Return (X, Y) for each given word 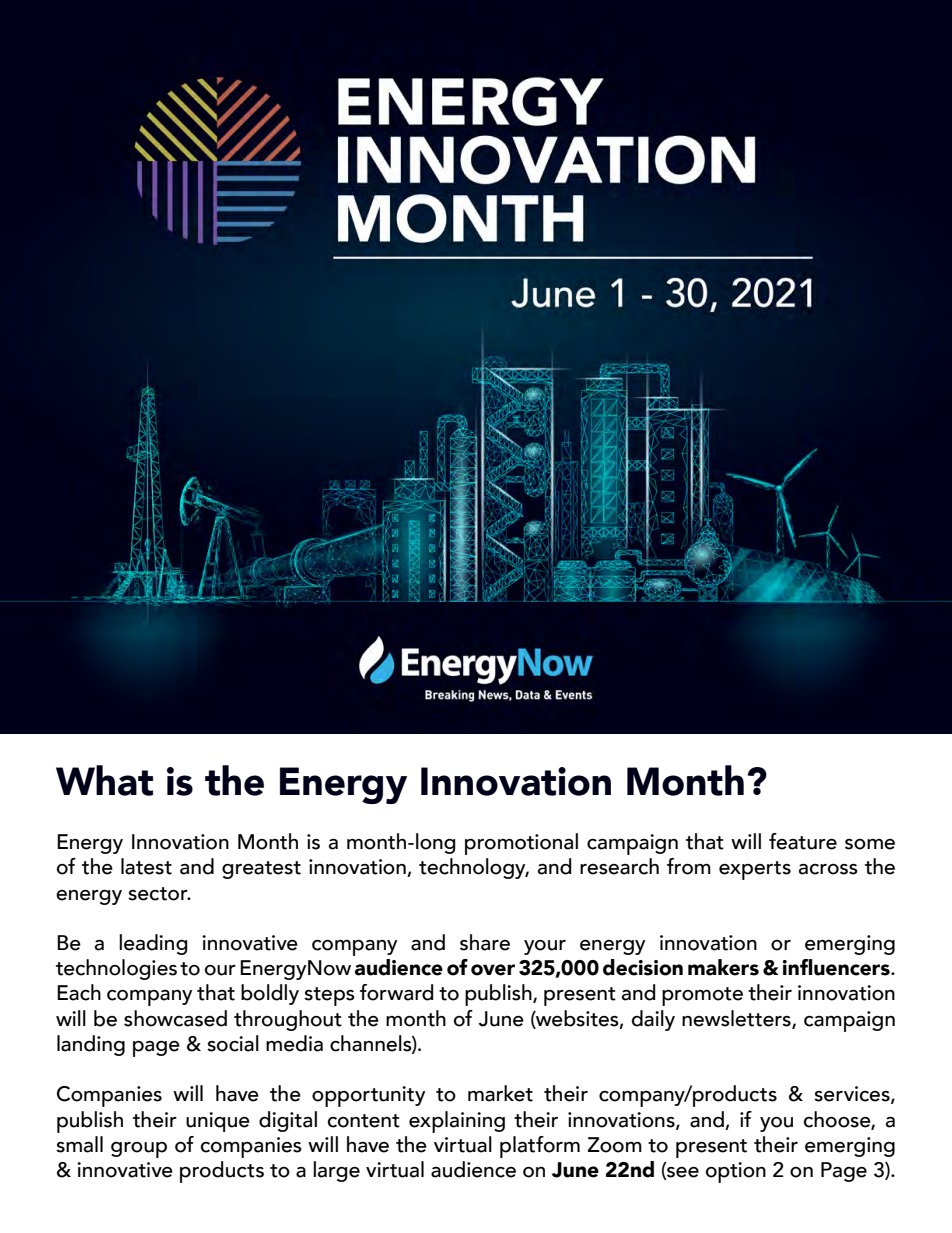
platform (540, 1147)
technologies (116, 969)
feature (803, 841)
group (139, 1150)
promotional (521, 844)
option (736, 1172)
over (493, 970)
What (104, 780)
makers (723, 967)
